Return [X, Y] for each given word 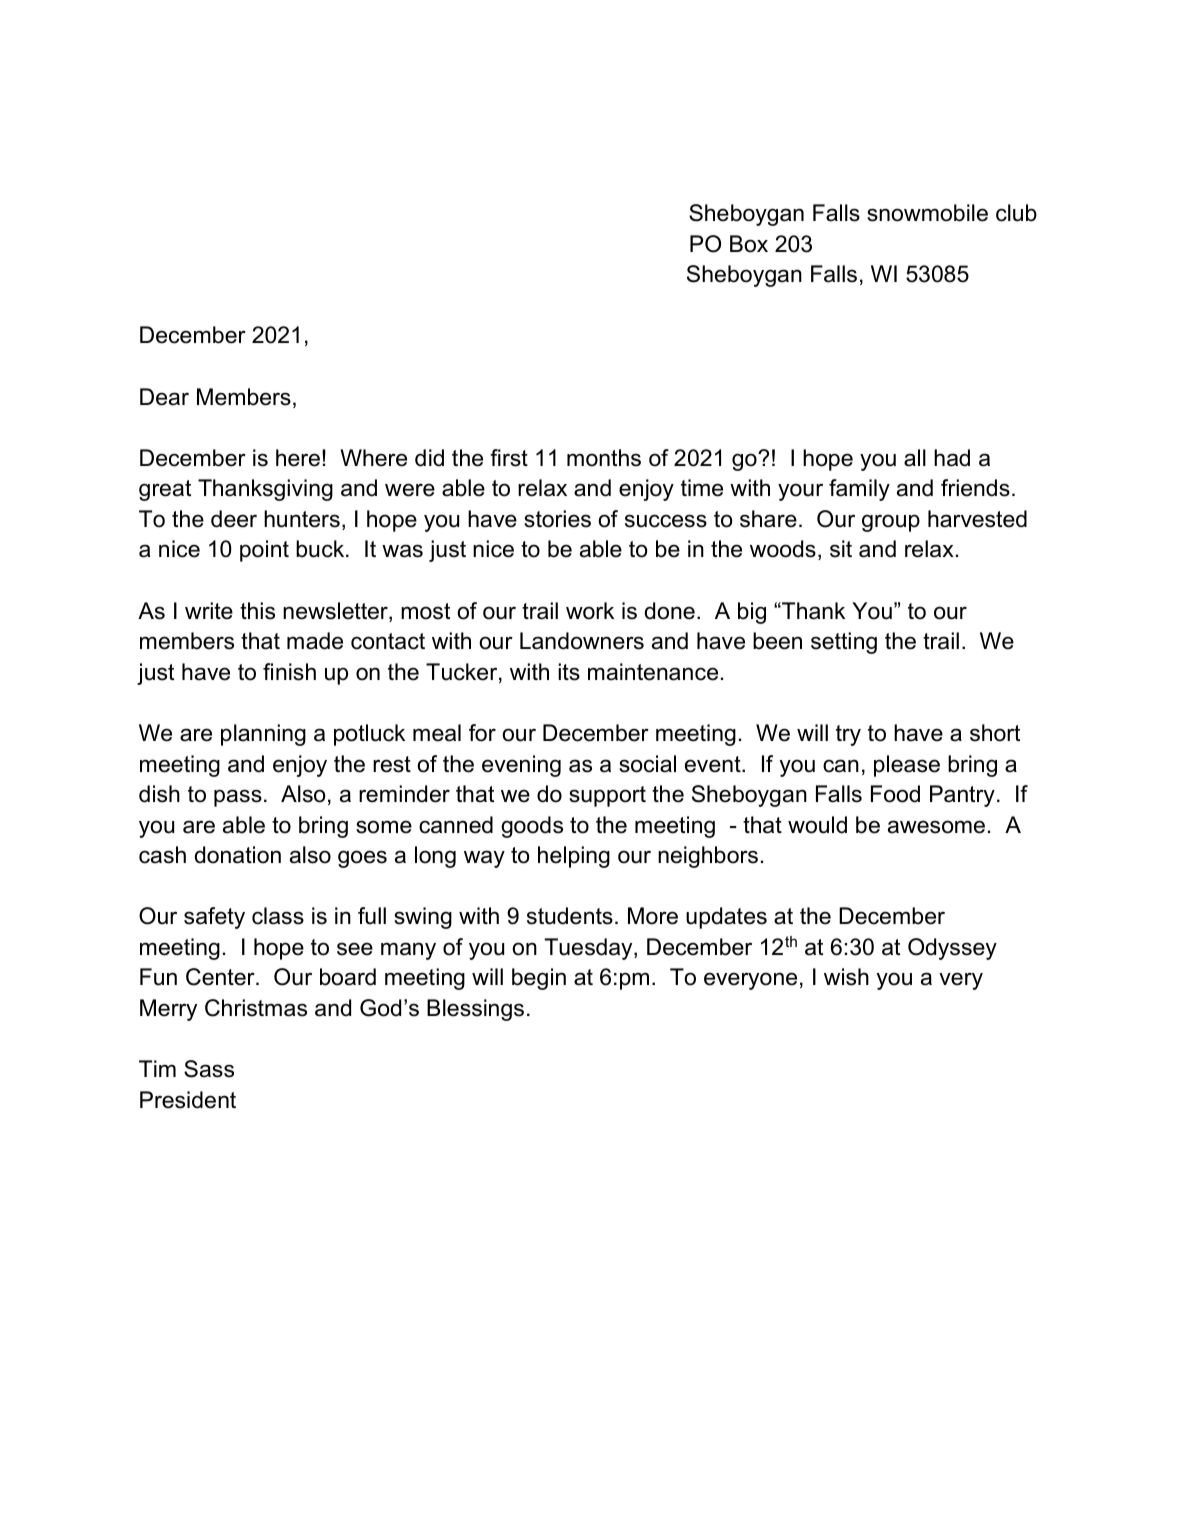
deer [234, 519]
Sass [209, 1069]
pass [238, 798]
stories [557, 519]
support [607, 796]
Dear [164, 397]
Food [895, 794]
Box [749, 244]
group [891, 523]
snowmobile [927, 213]
